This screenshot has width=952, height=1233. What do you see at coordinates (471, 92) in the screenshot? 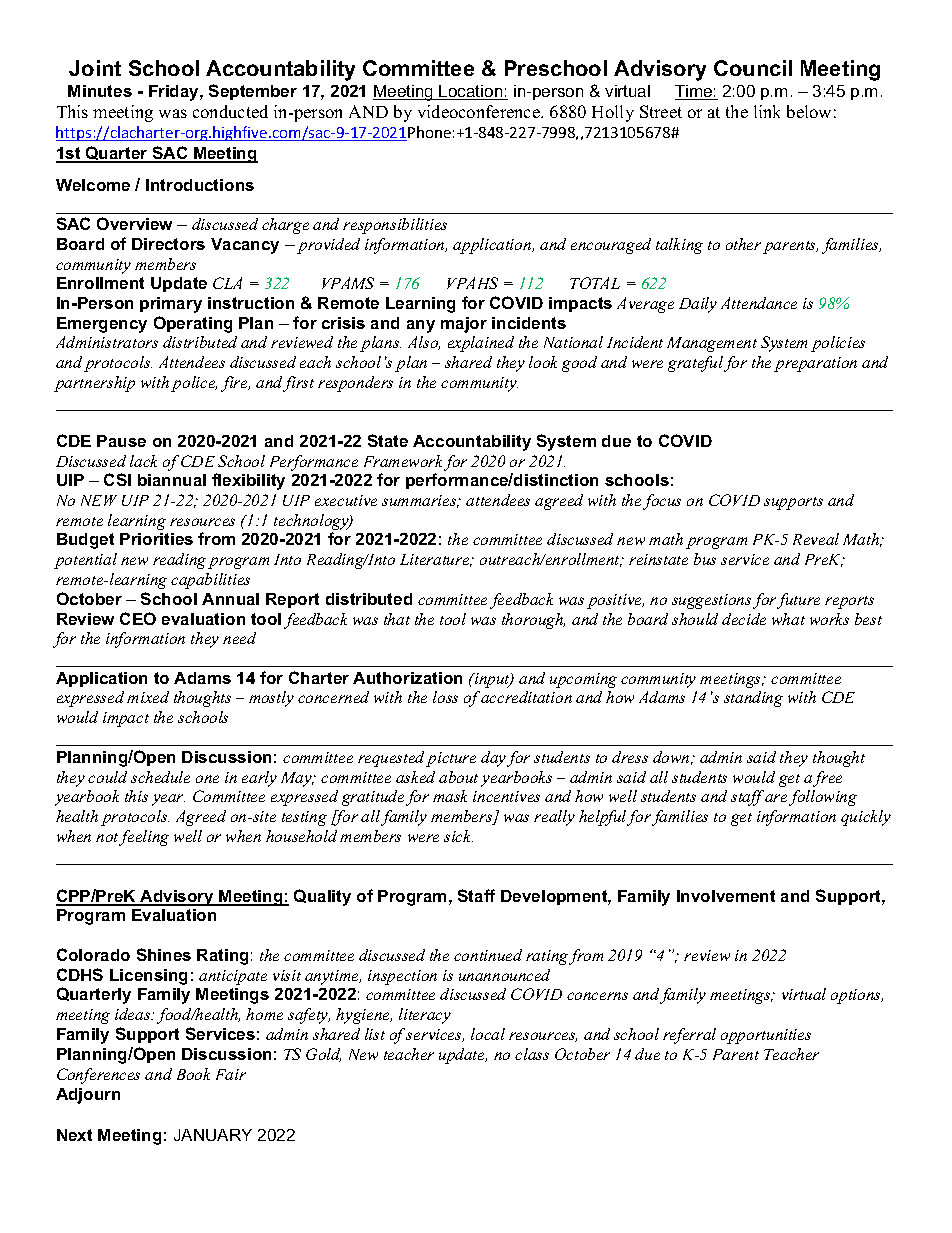
I see `Location` at bounding box center [471, 92].
